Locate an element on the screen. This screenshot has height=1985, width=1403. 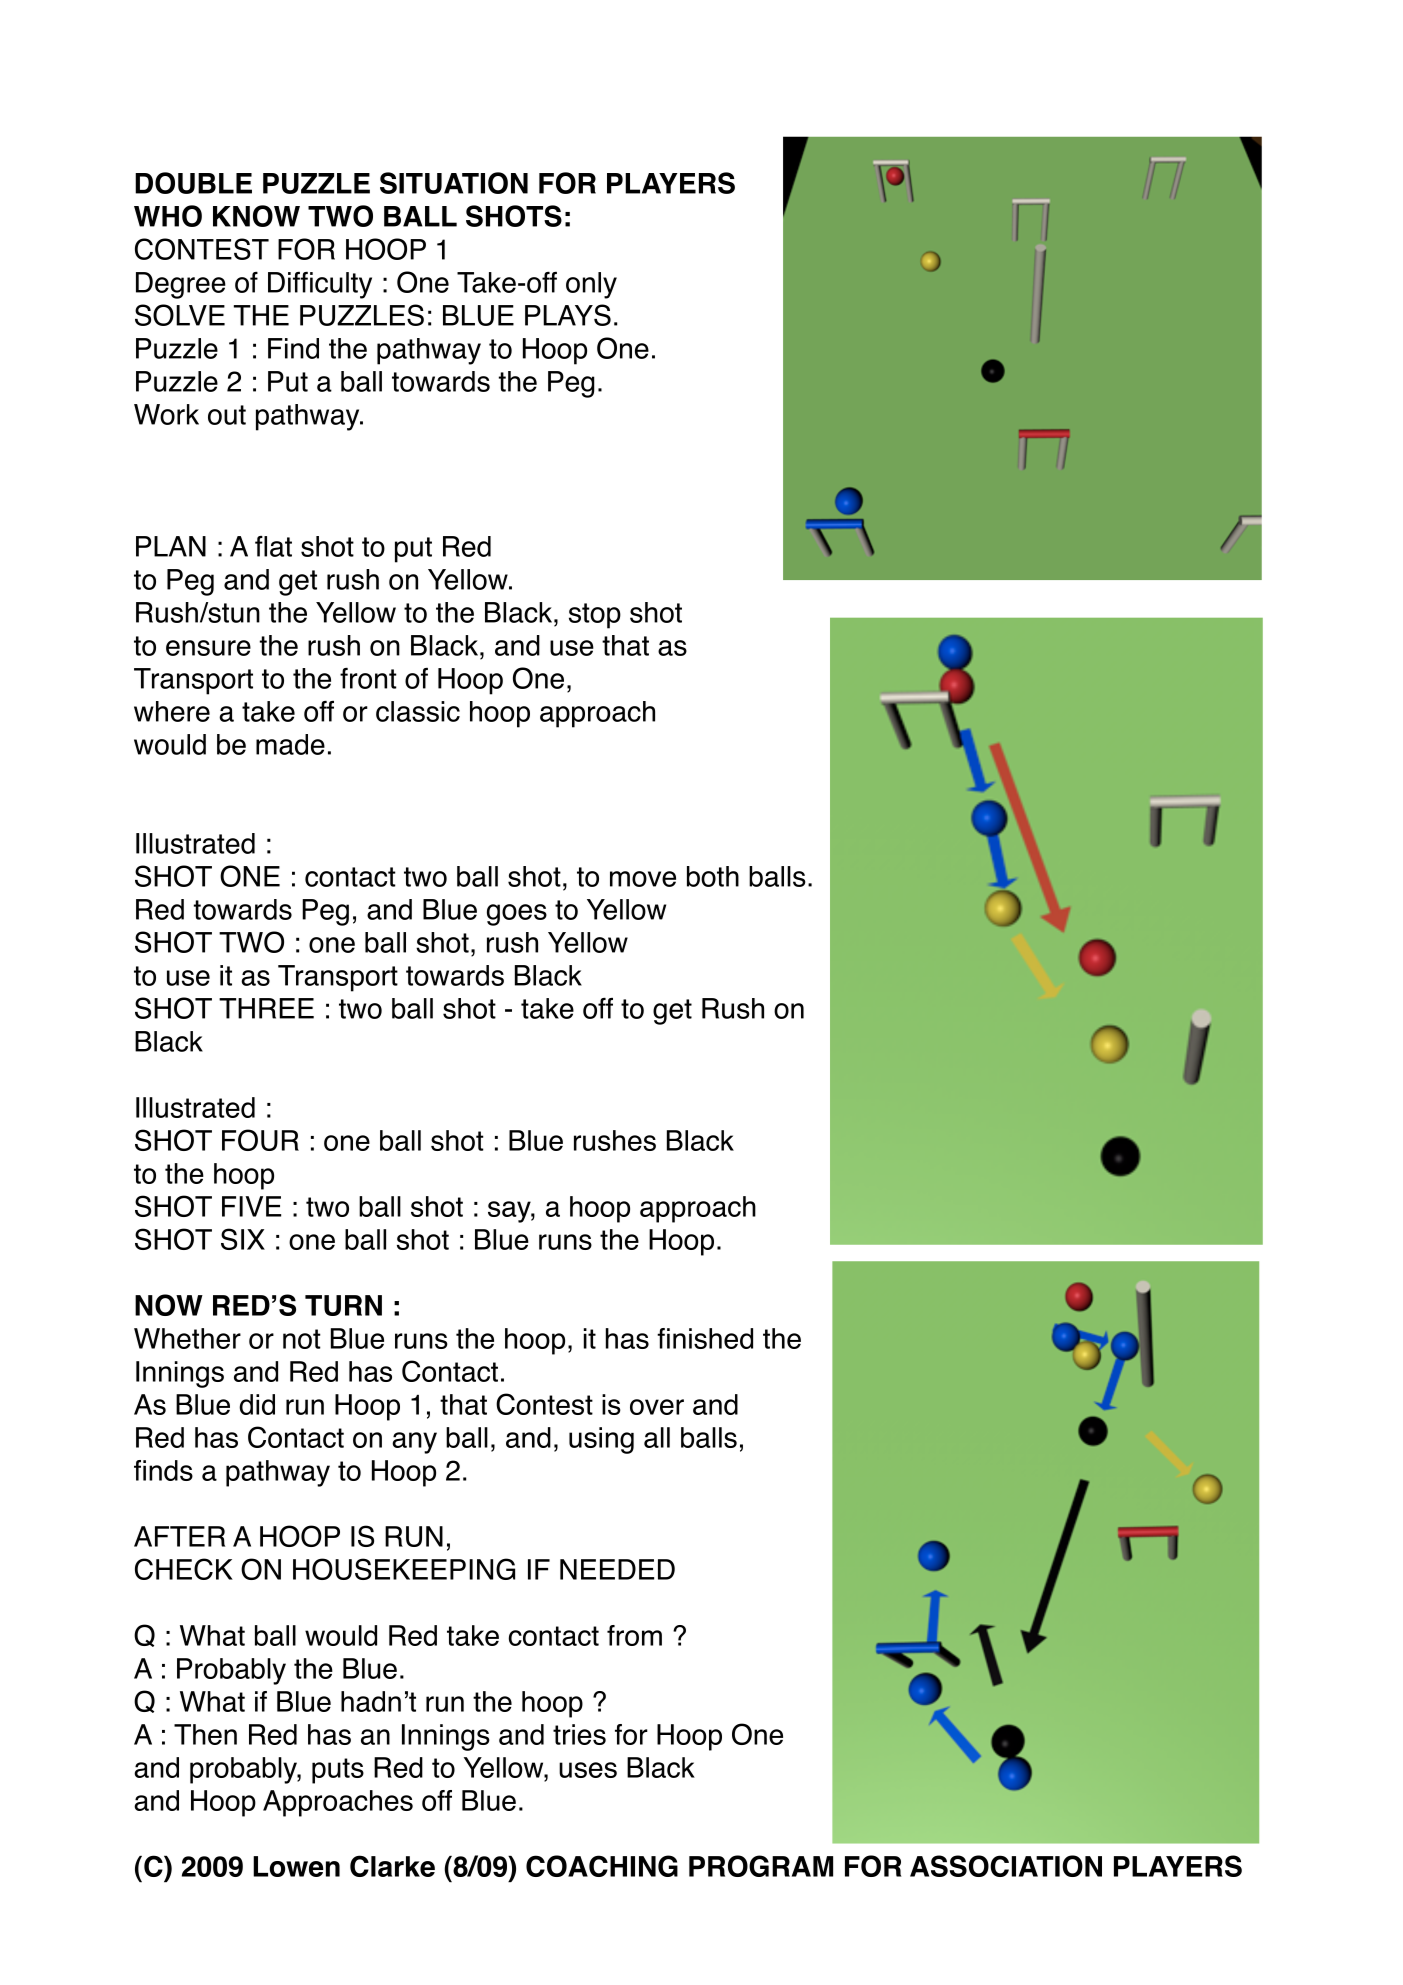
PLAYS is located at coordinates (568, 315).
